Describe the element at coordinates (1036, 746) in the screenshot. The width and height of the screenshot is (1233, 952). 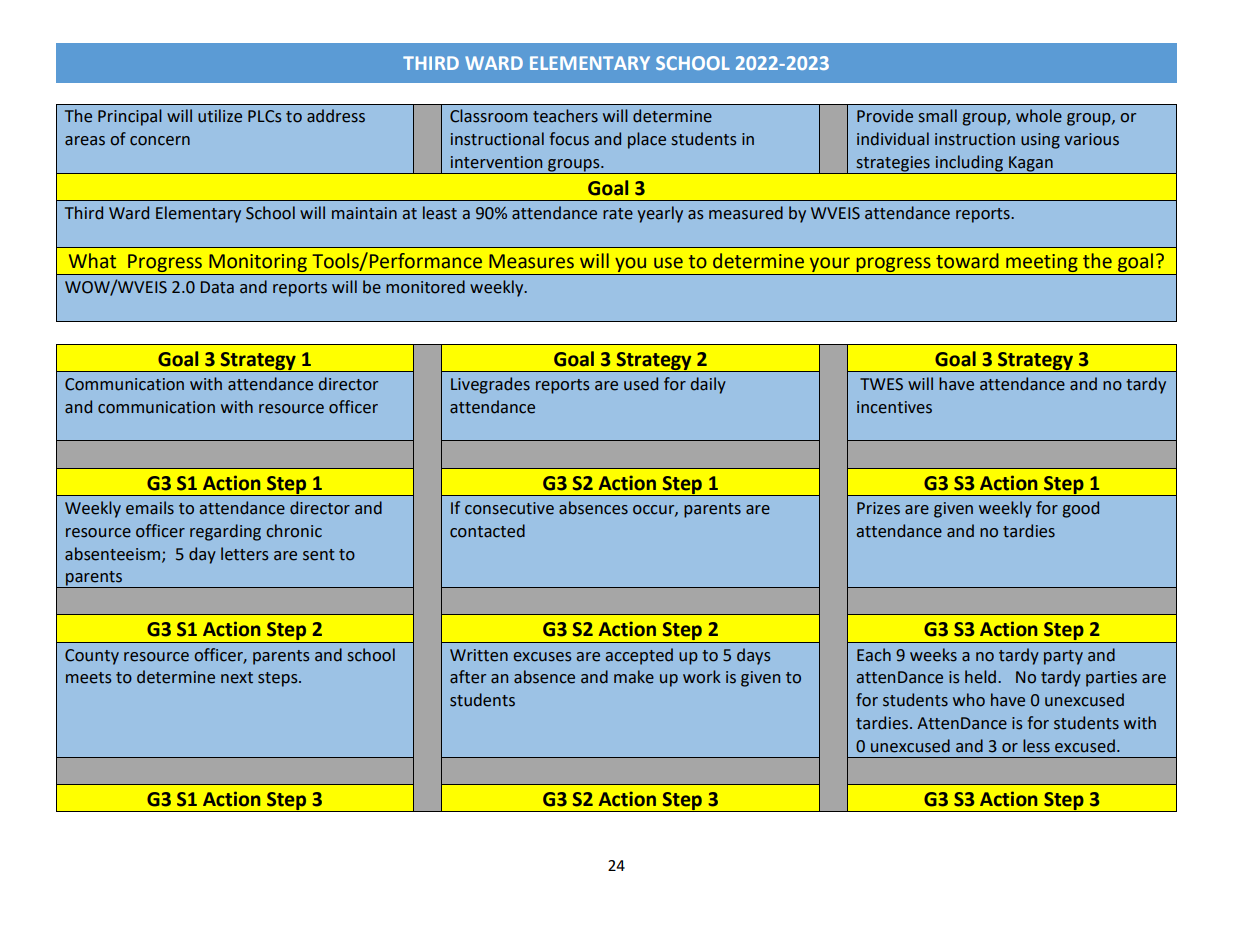
I see `less` at that location.
